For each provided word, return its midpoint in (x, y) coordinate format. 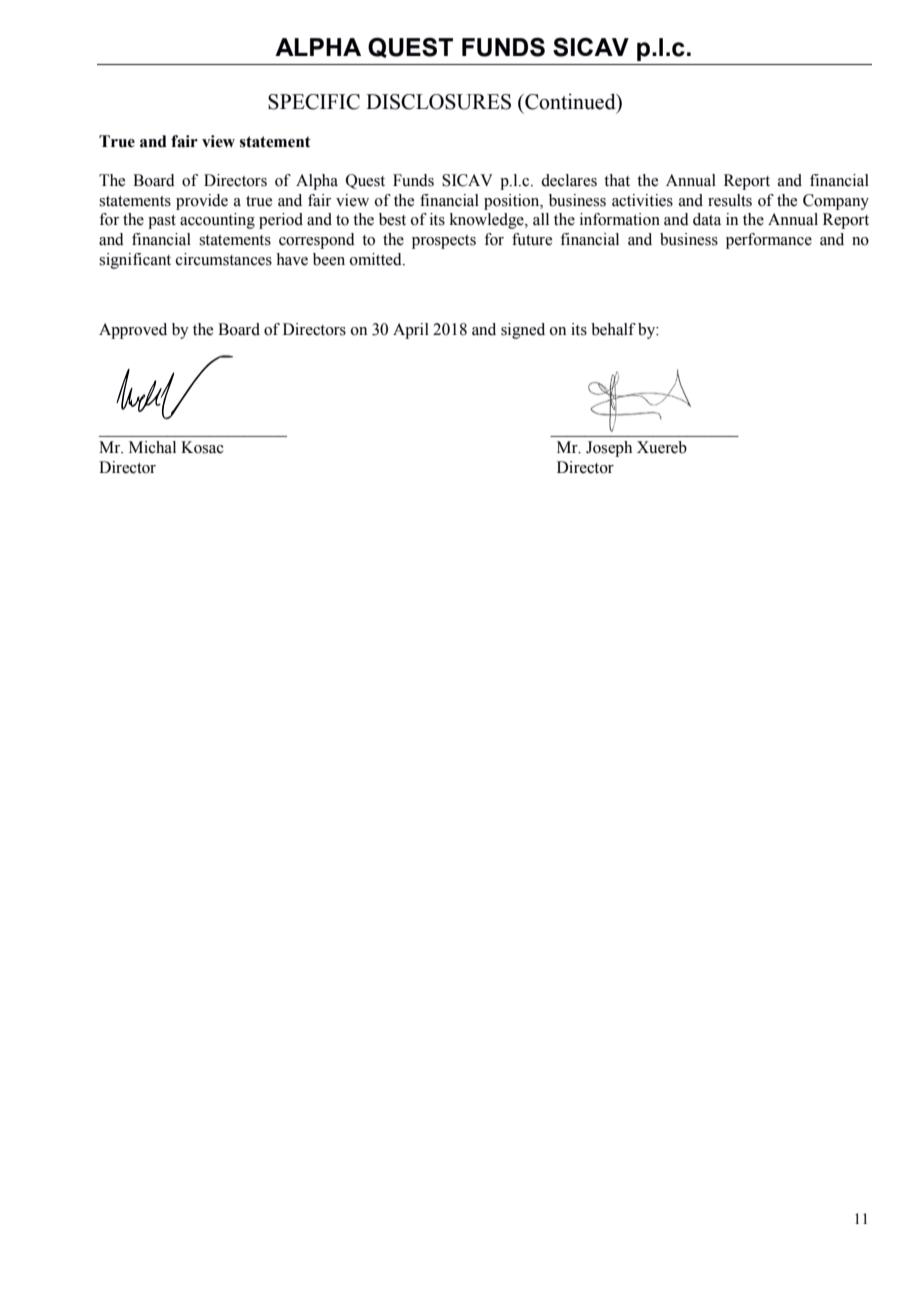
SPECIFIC (314, 102)
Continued (570, 102)
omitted (377, 259)
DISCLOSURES (438, 102)
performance (769, 241)
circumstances (224, 259)
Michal (152, 447)
